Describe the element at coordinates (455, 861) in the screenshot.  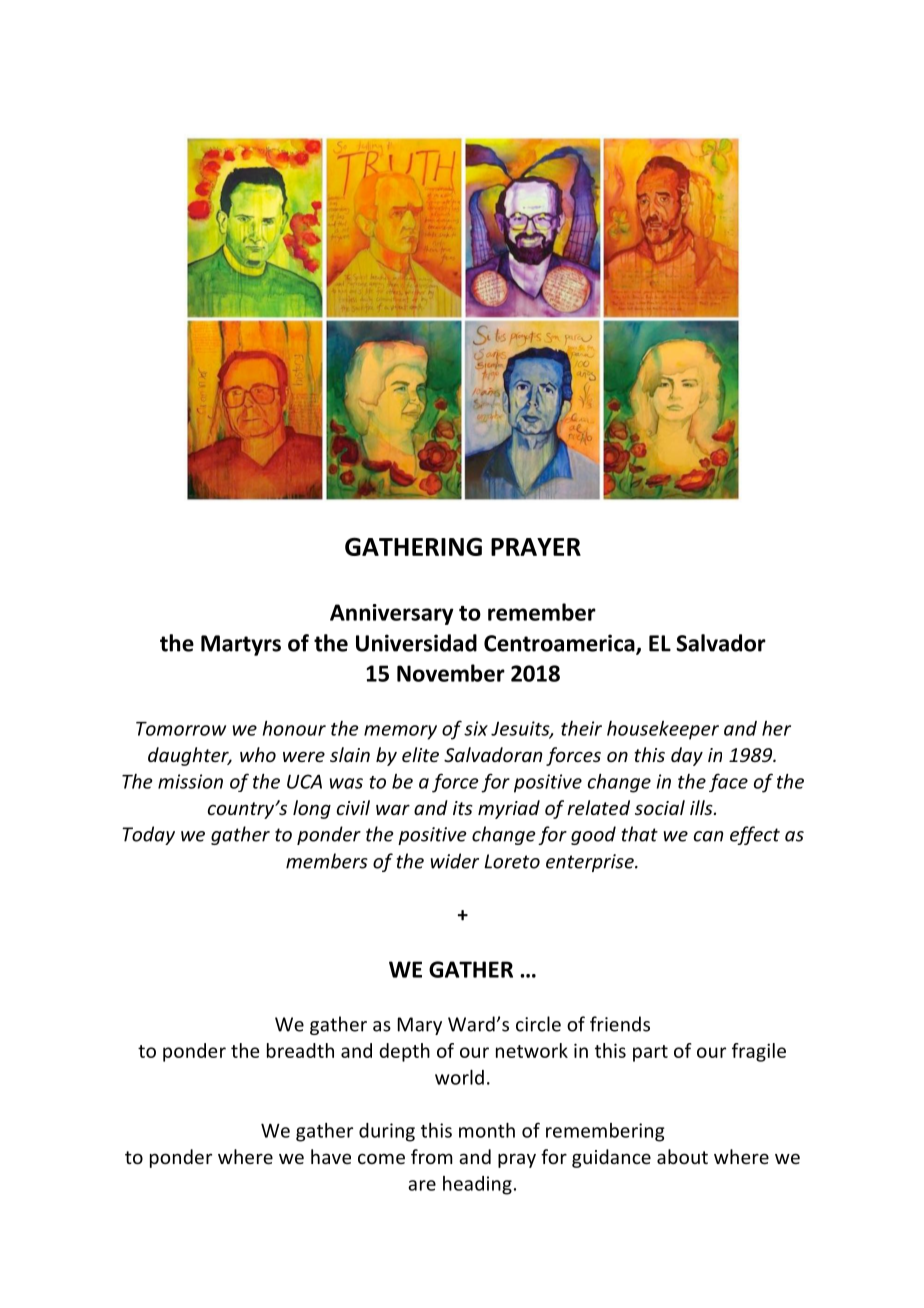
I see `wider` at that location.
